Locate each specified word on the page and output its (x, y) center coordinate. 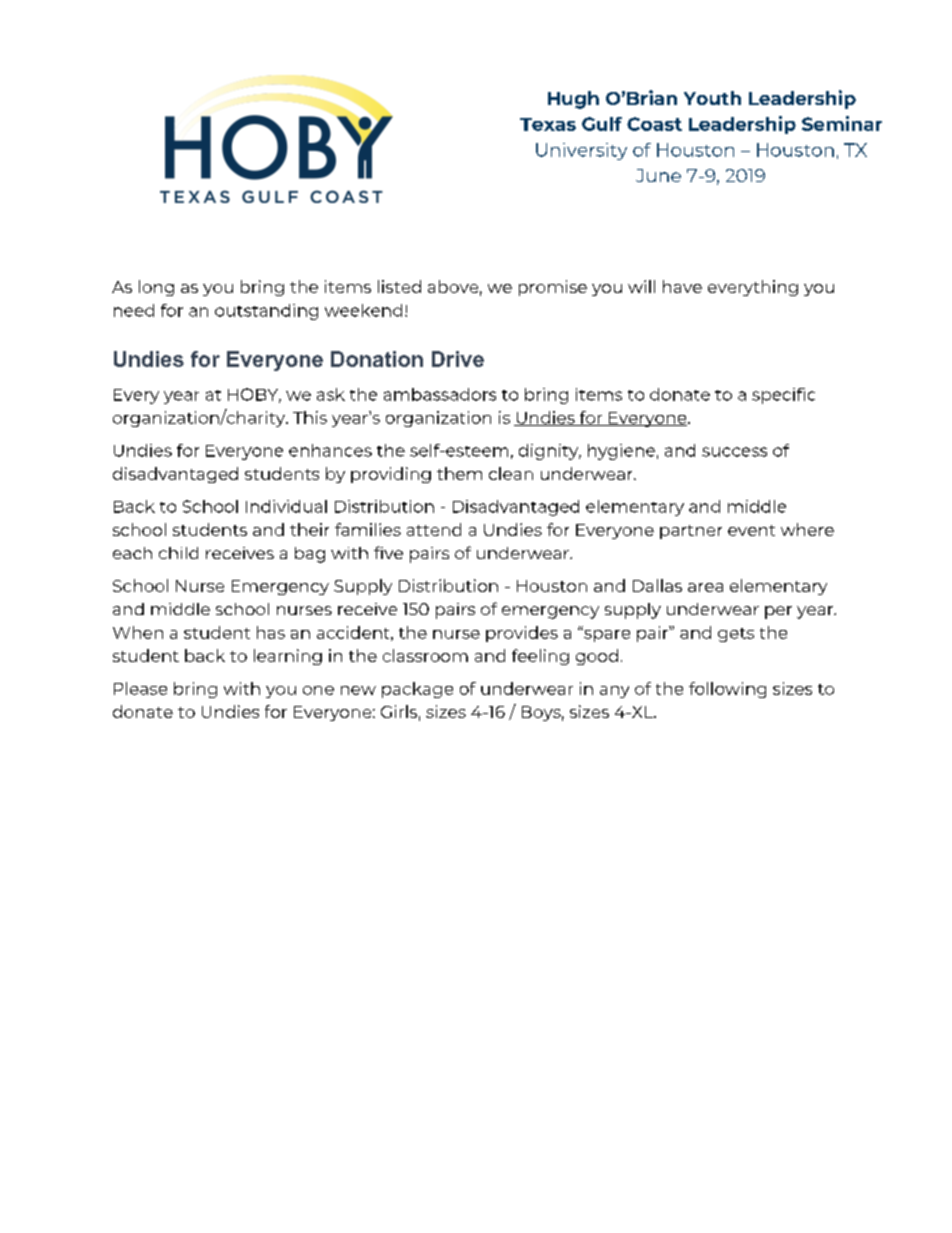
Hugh (573, 100)
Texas (548, 124)
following (727, 690)
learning (288, 657)
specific (783, 396)
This (310, 417)
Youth (712, 98)
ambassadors (440, 394)
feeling (540, 657)
